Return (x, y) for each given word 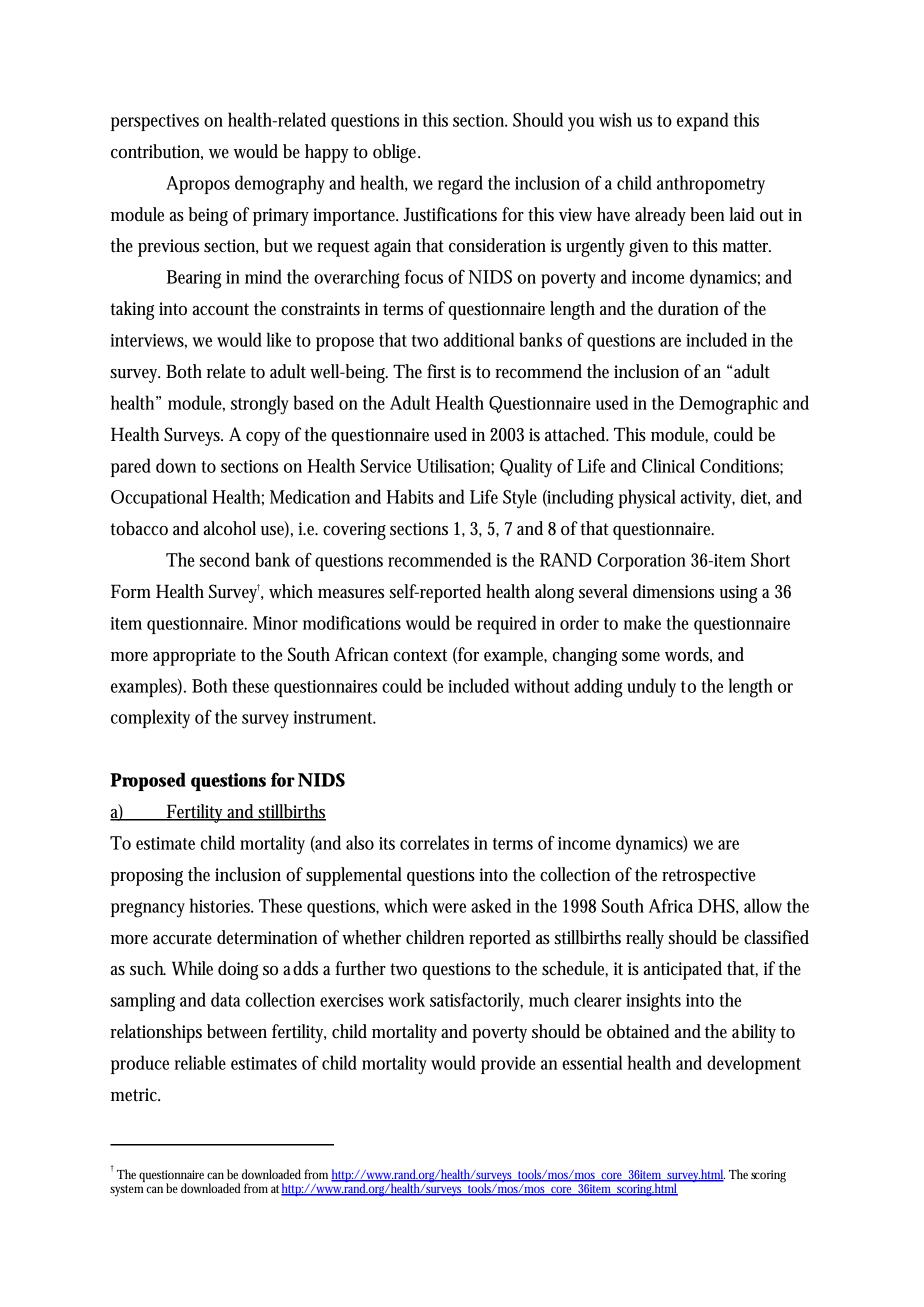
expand (703, 121)
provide (508, 1064)
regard (460, 185)
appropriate (194, 657)
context (420, 655)
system (126, 1190)
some (641, 657)
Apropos (198, 185)
